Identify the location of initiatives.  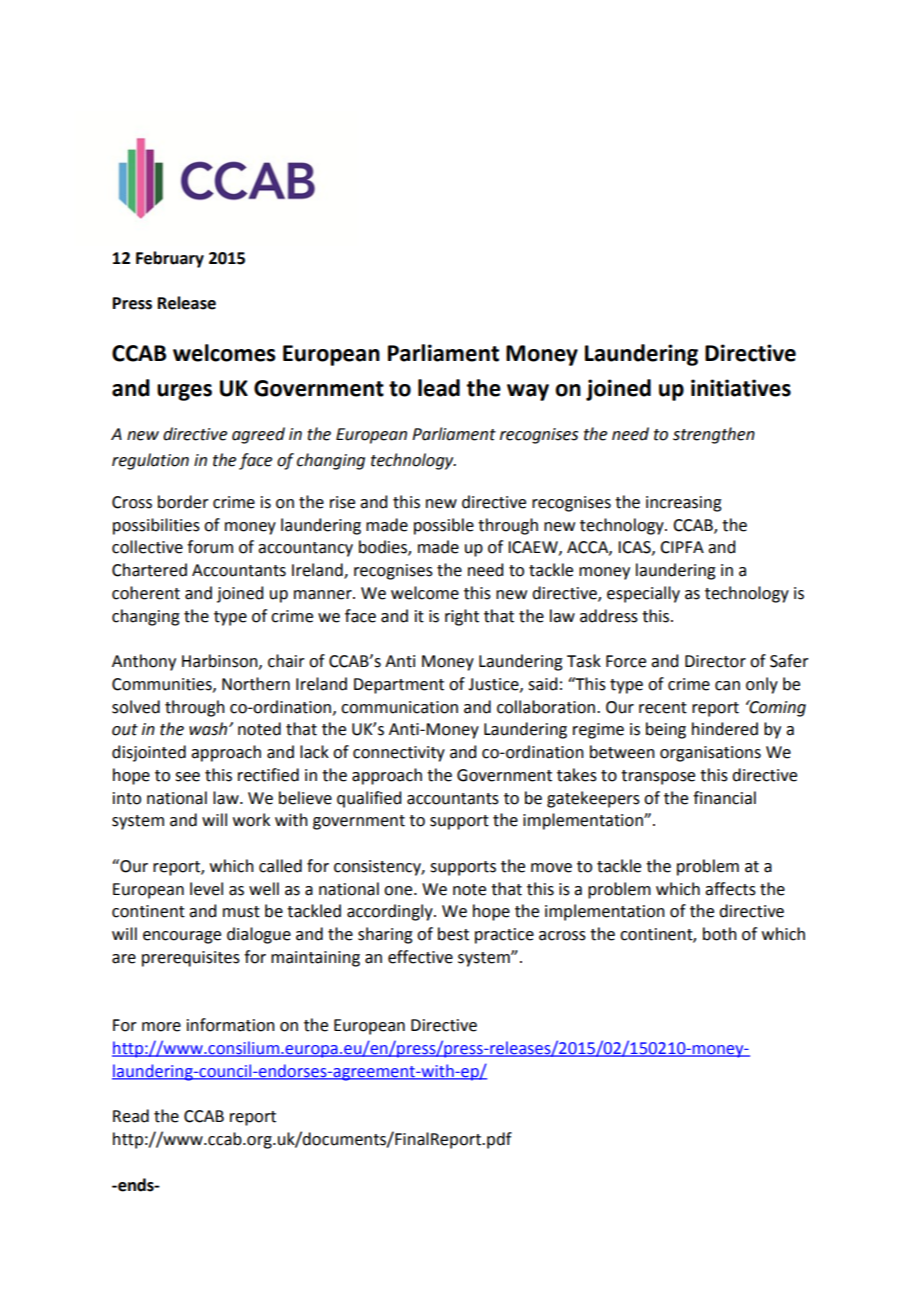
(741, 388).
